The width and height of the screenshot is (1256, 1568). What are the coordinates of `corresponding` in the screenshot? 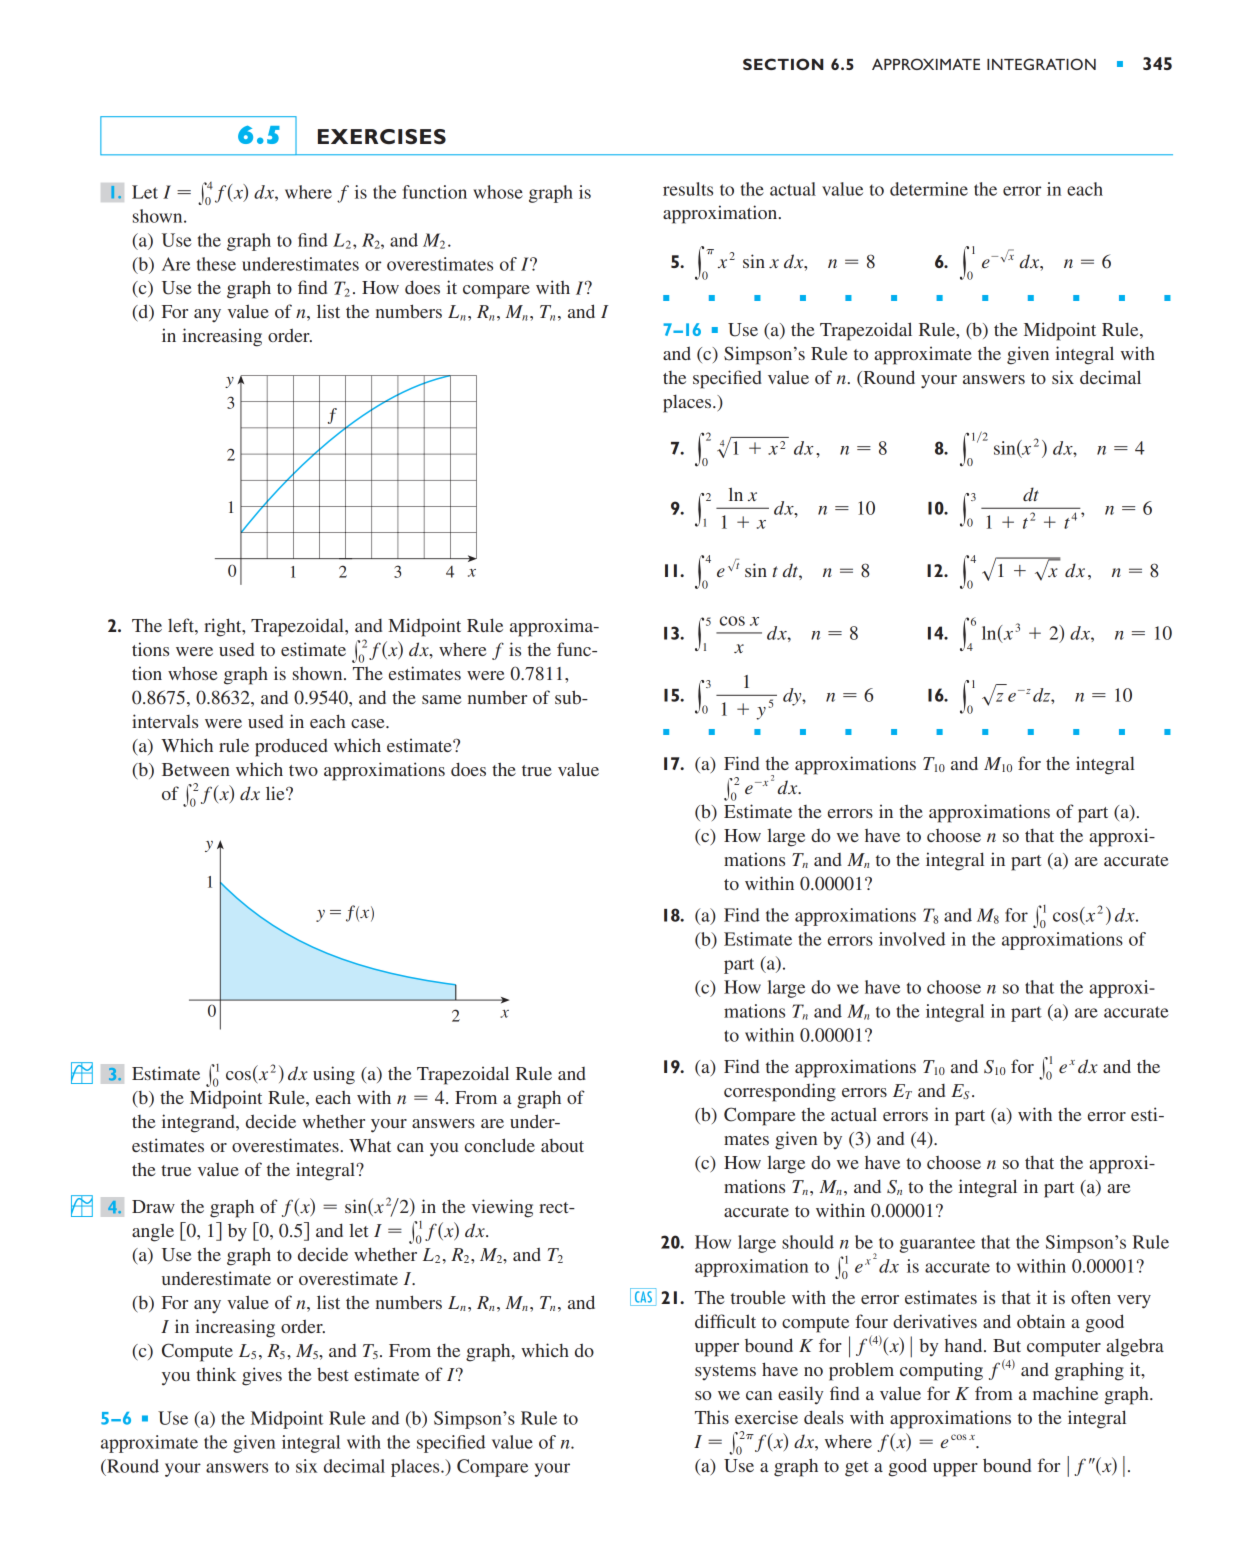 It's located at (780, 1092).
